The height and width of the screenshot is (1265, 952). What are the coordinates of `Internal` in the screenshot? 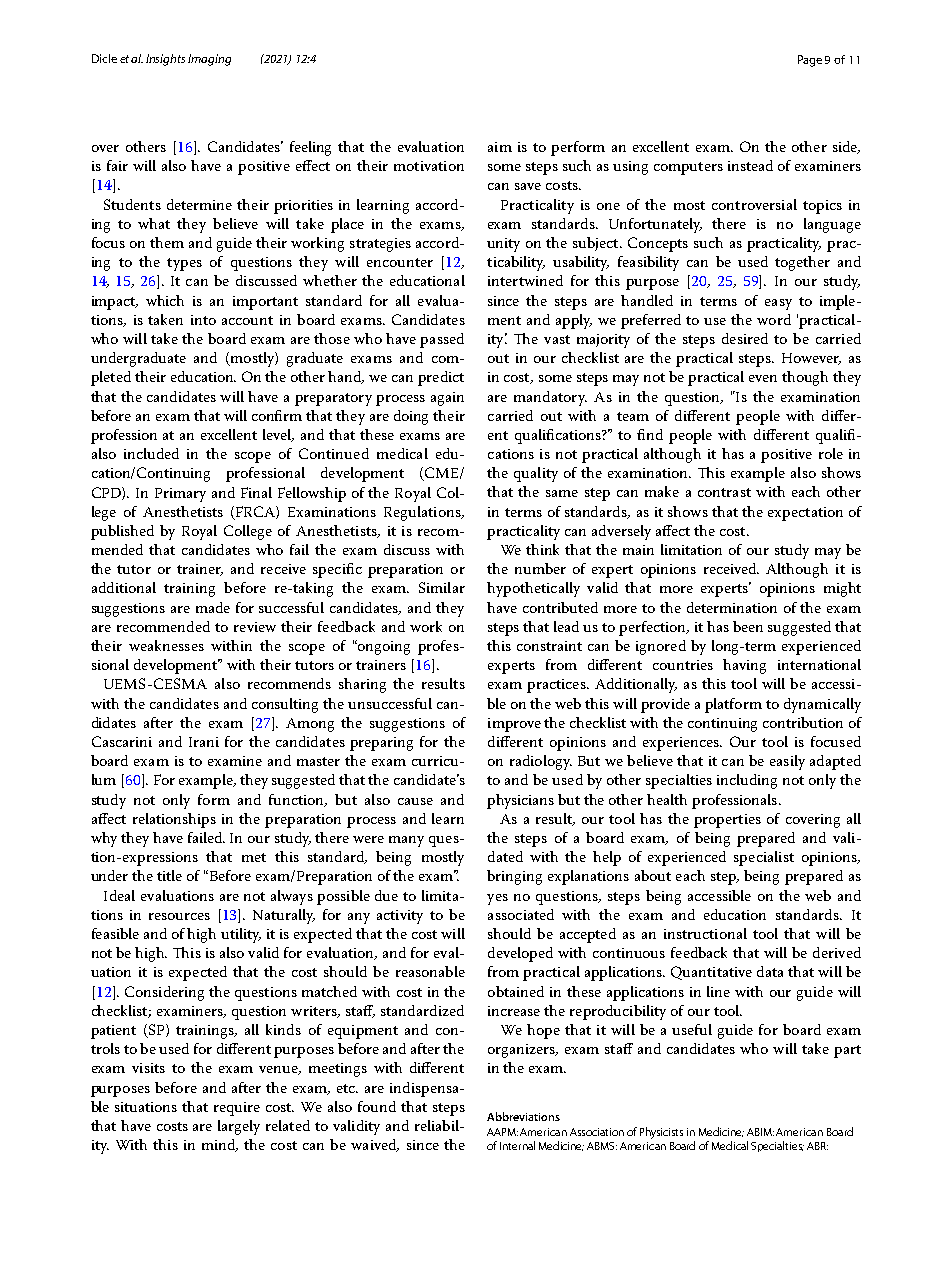 It's located at (517, 1145).
